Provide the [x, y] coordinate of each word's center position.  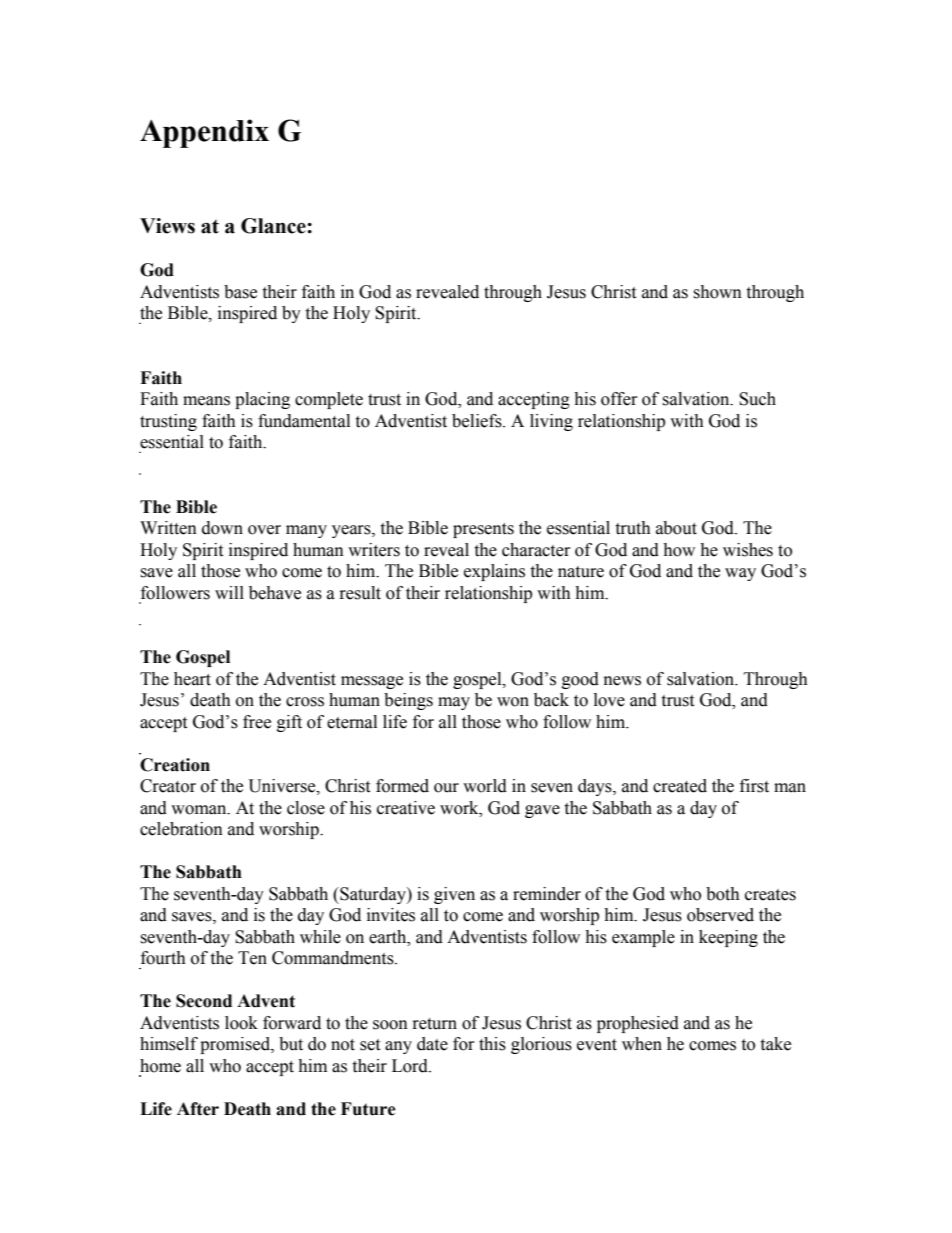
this [492, 1044]
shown [717, 292]
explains [494, 572]
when [642, 1044]
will [229, 592]
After [198, 1109]
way [740, 574]
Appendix [204, 133]
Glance [274, 226]
